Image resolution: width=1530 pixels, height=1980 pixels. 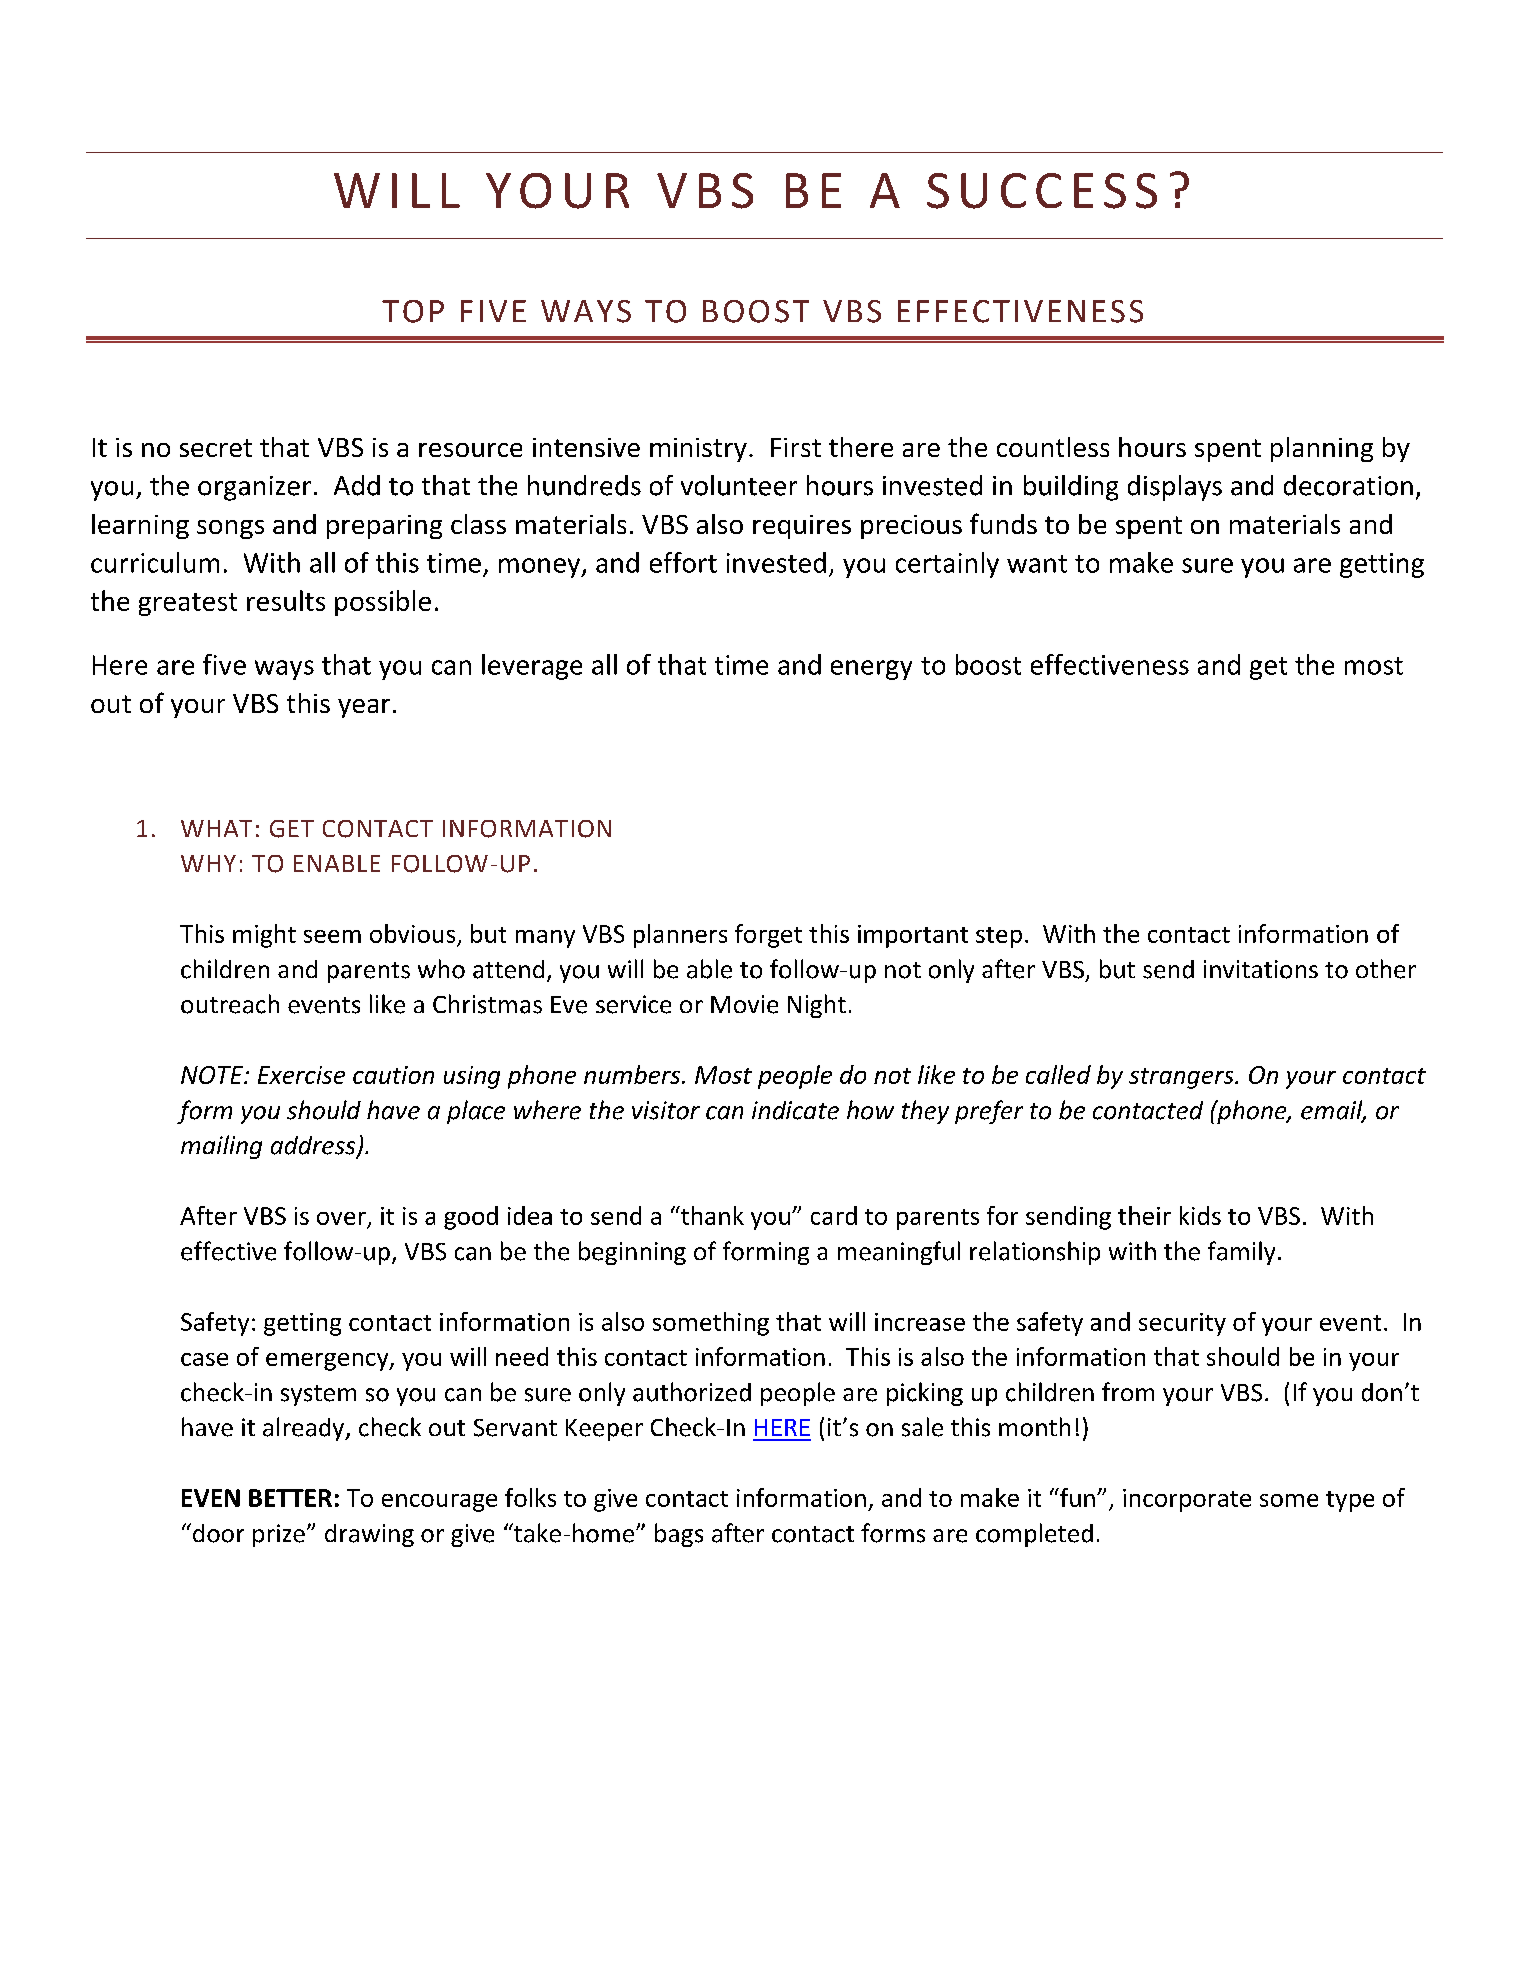 What do you see at coordinates (871, 670) in the page?
I see `energy` at bounding box center [871, 670].
